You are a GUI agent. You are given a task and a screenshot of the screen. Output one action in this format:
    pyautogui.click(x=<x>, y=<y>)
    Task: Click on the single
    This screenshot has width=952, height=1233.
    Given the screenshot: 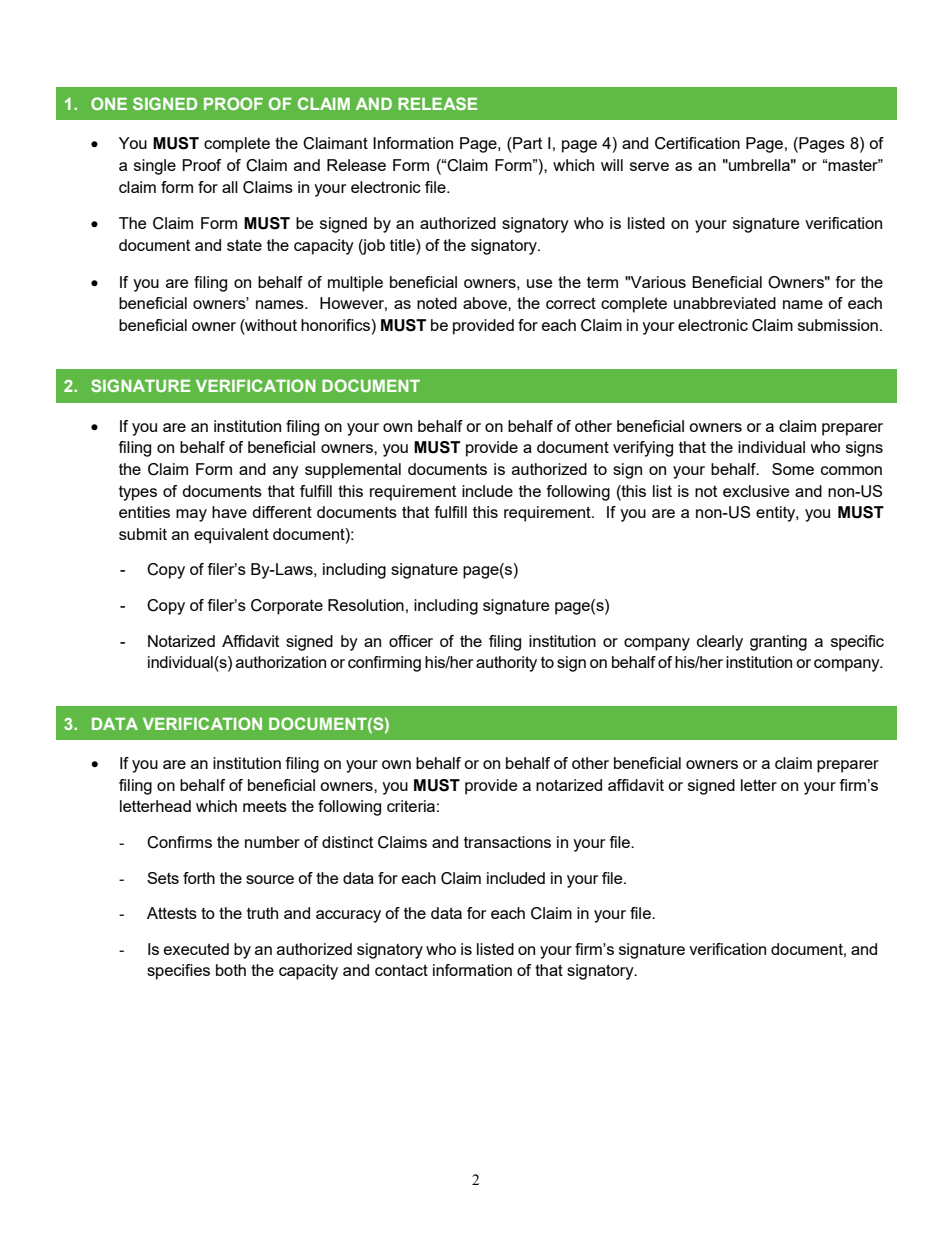 What is the action you would take?
    pyautogui.click(x=155, y=167)
